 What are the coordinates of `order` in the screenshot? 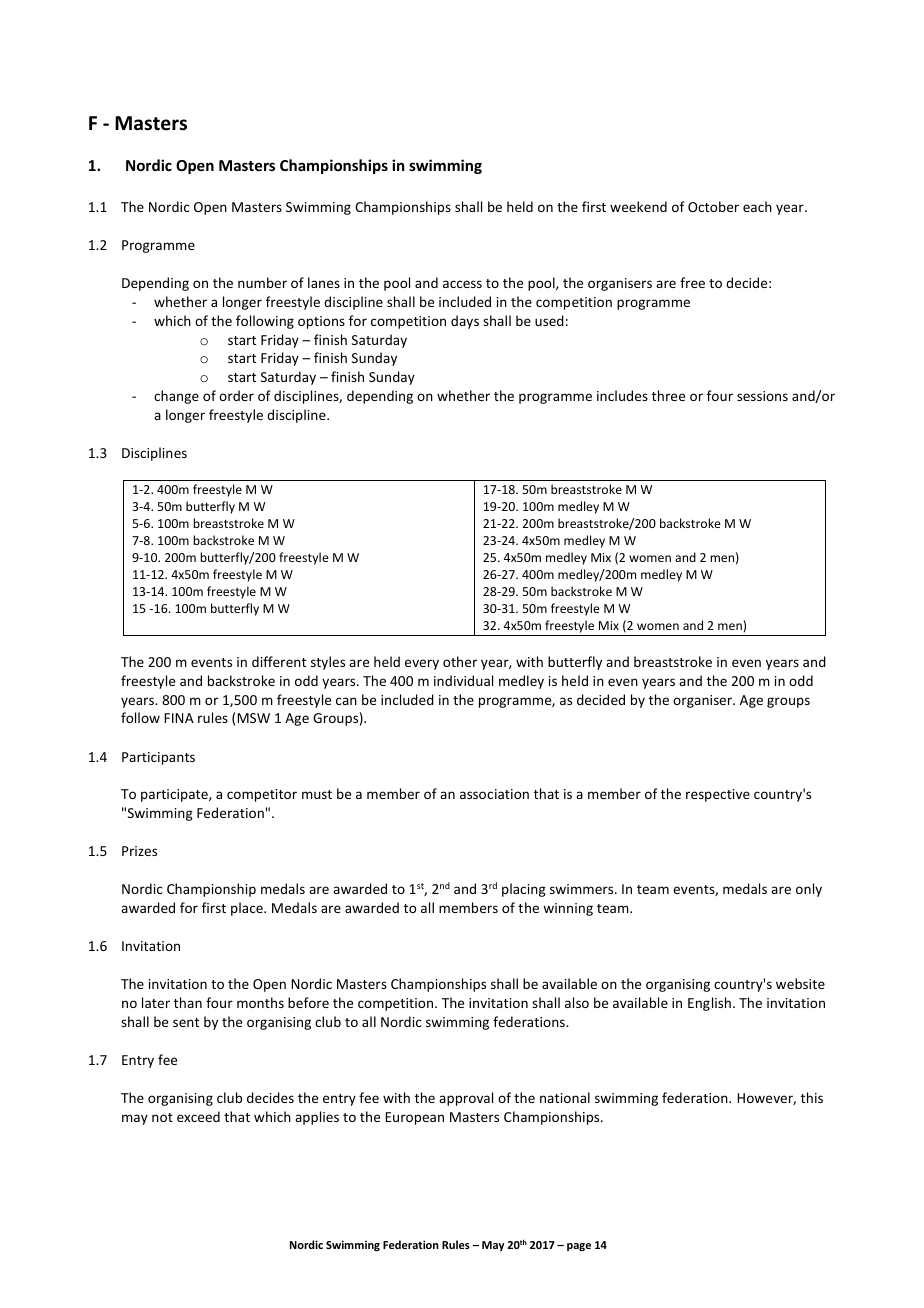 It's located at (236, 395).
